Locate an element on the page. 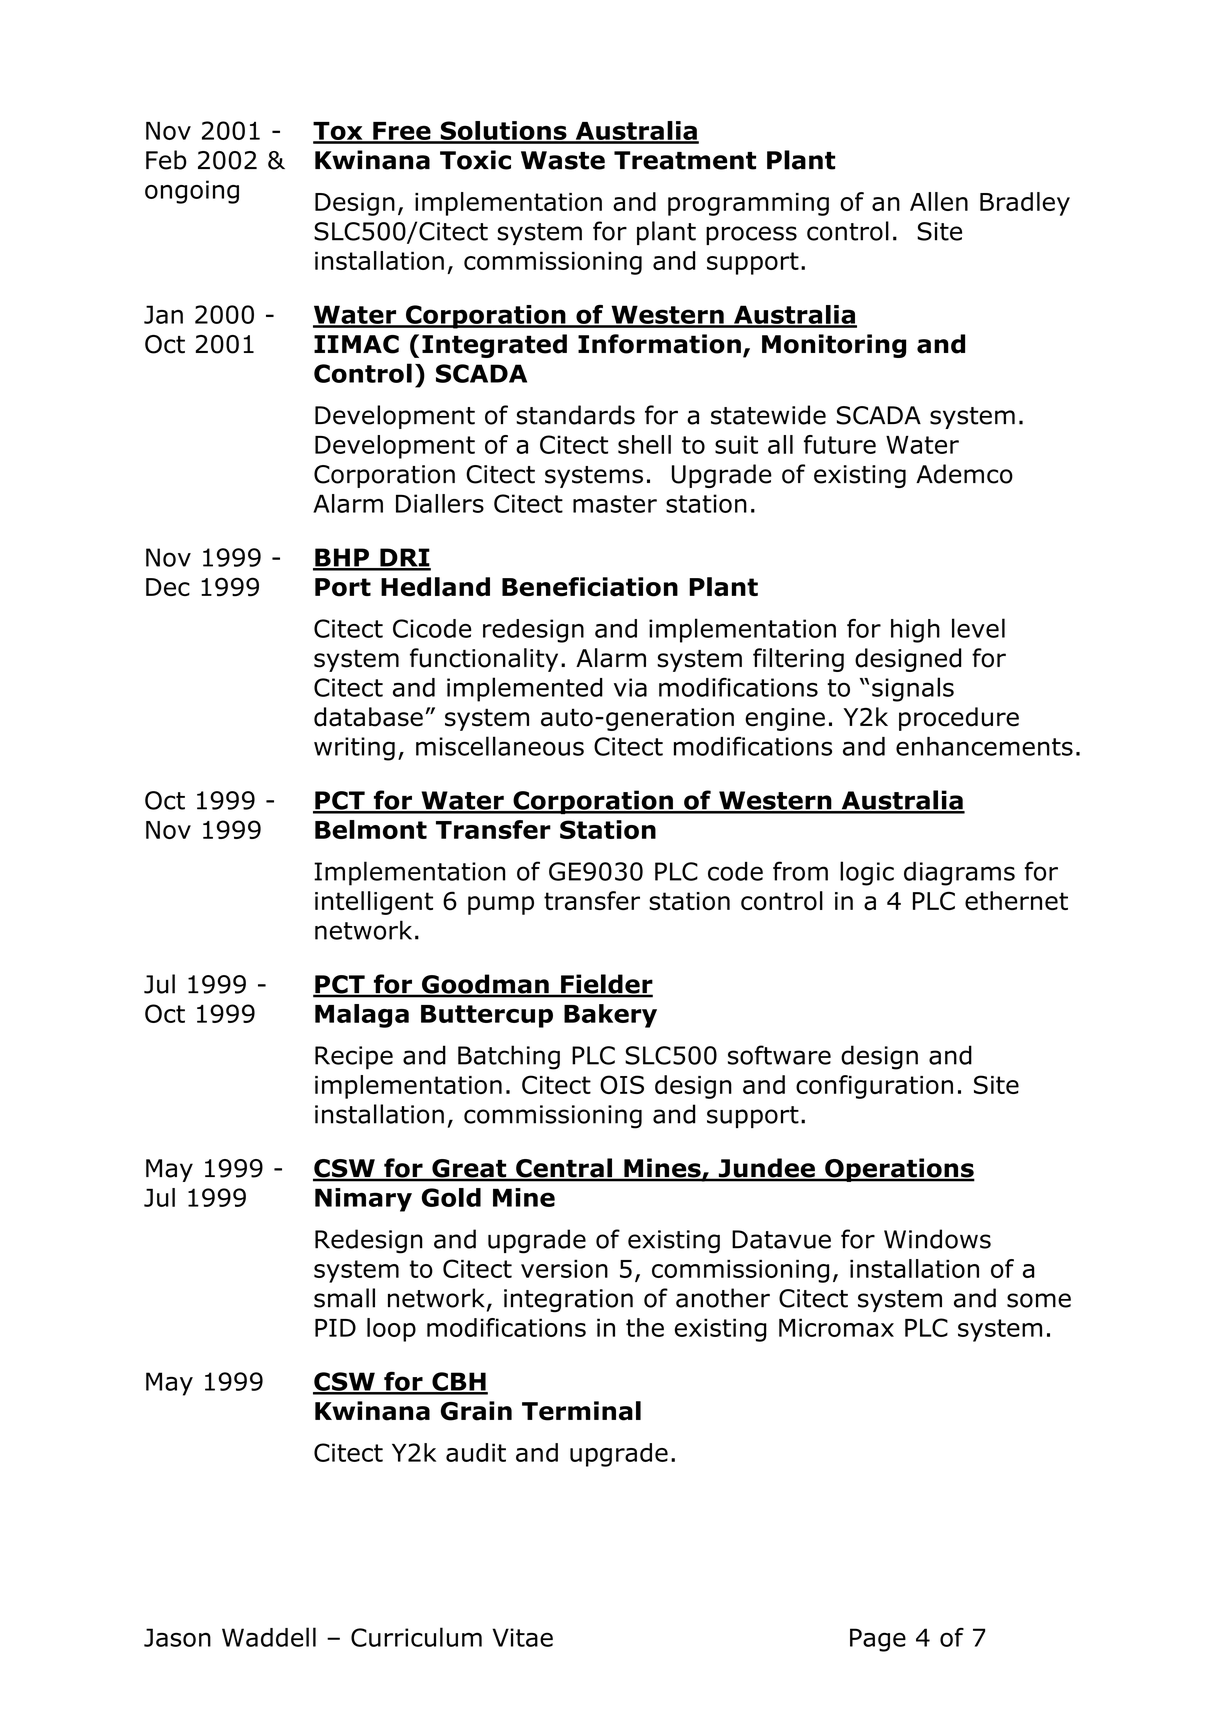  ongoing is located at coordinates (192, 192).
